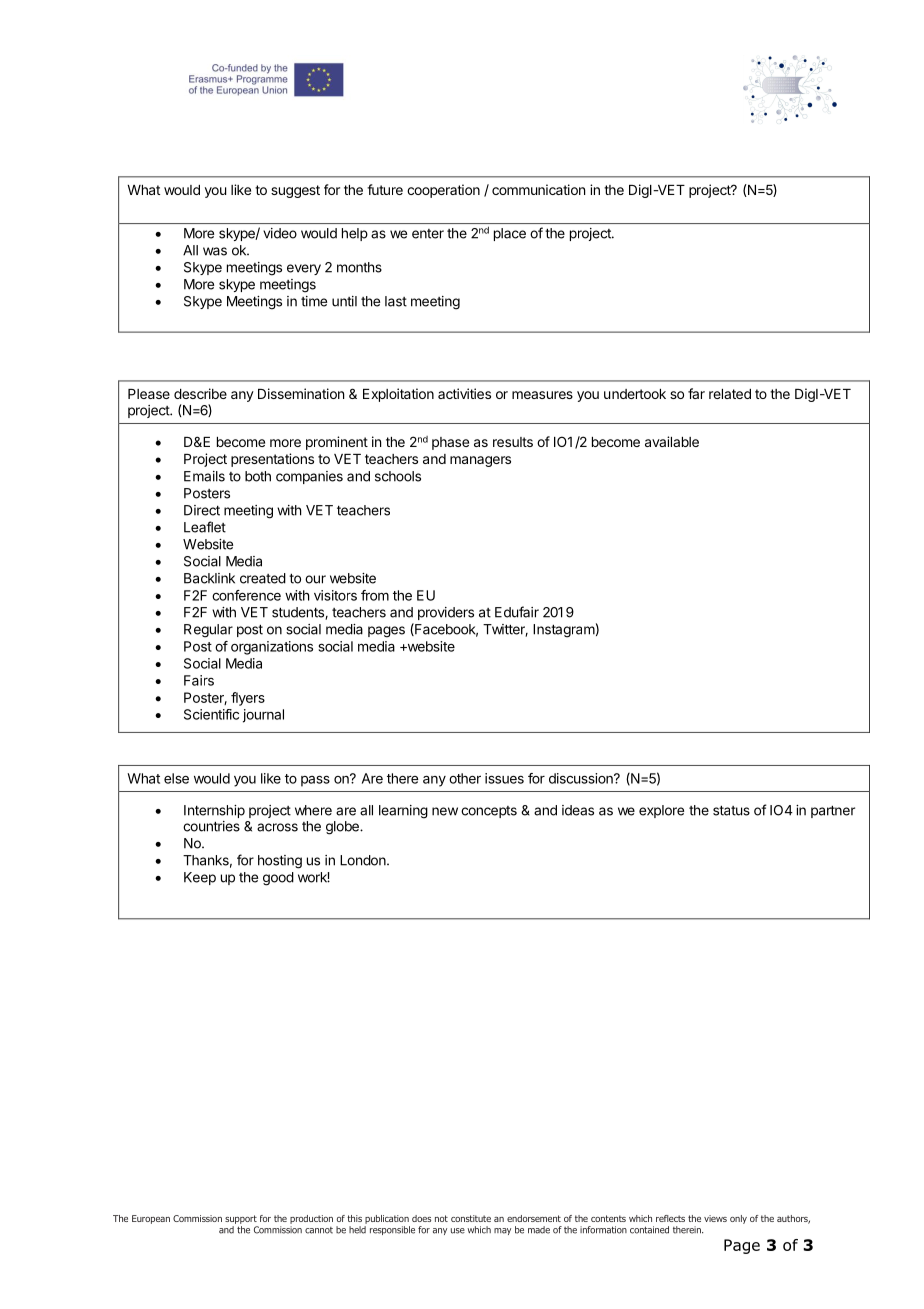  What do you see at coordinates (489, 812) in the screenshot?
I see `concepts` at bounding box center [489, 812].
